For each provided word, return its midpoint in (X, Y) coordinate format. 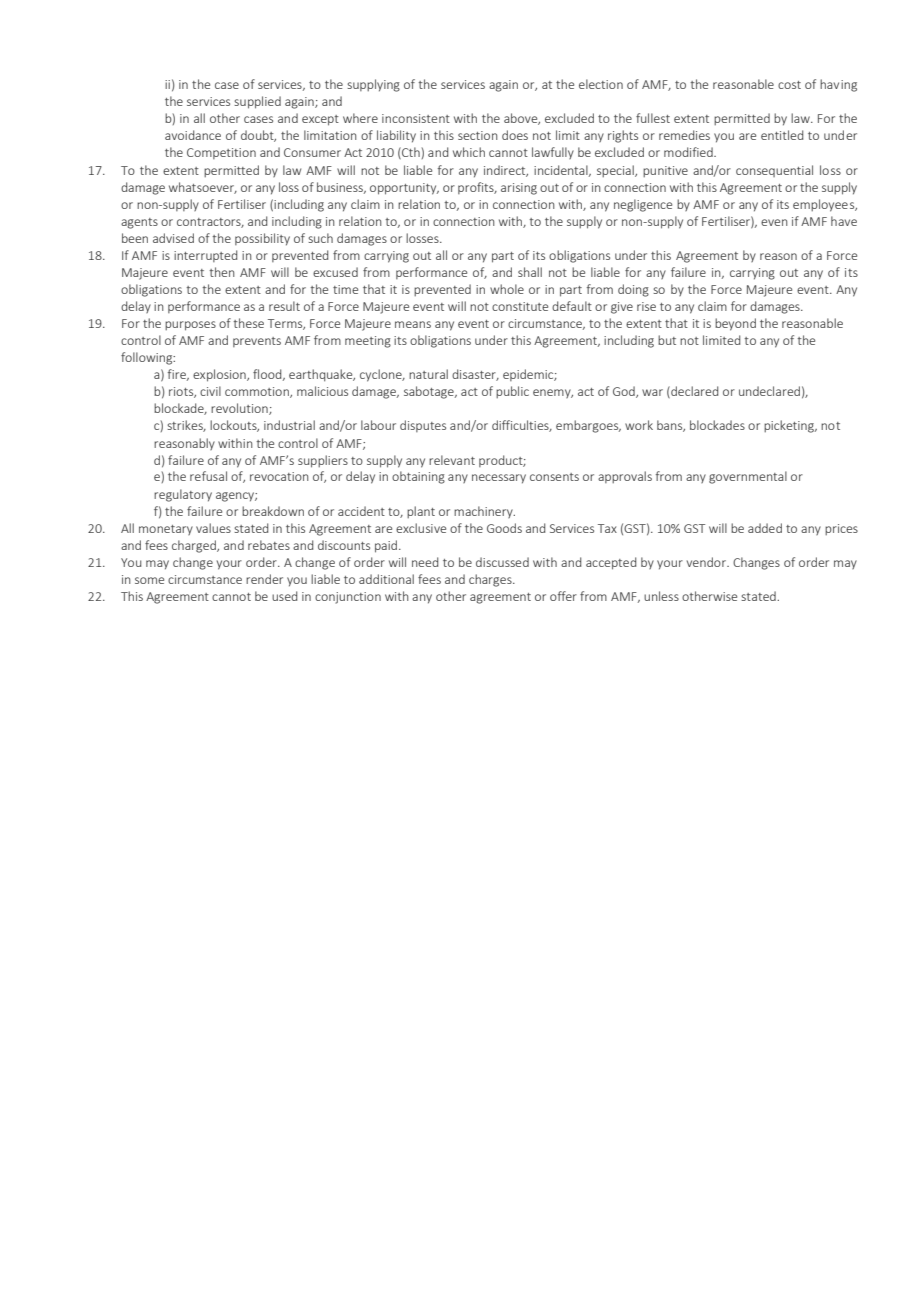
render (264, 579)
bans (671, 426)
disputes (423, 426)
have (844, 221)
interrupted (205, 256)
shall (530, 272)
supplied (257, 102)
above (522, 119)
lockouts (234, 426)
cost (789, 85)
